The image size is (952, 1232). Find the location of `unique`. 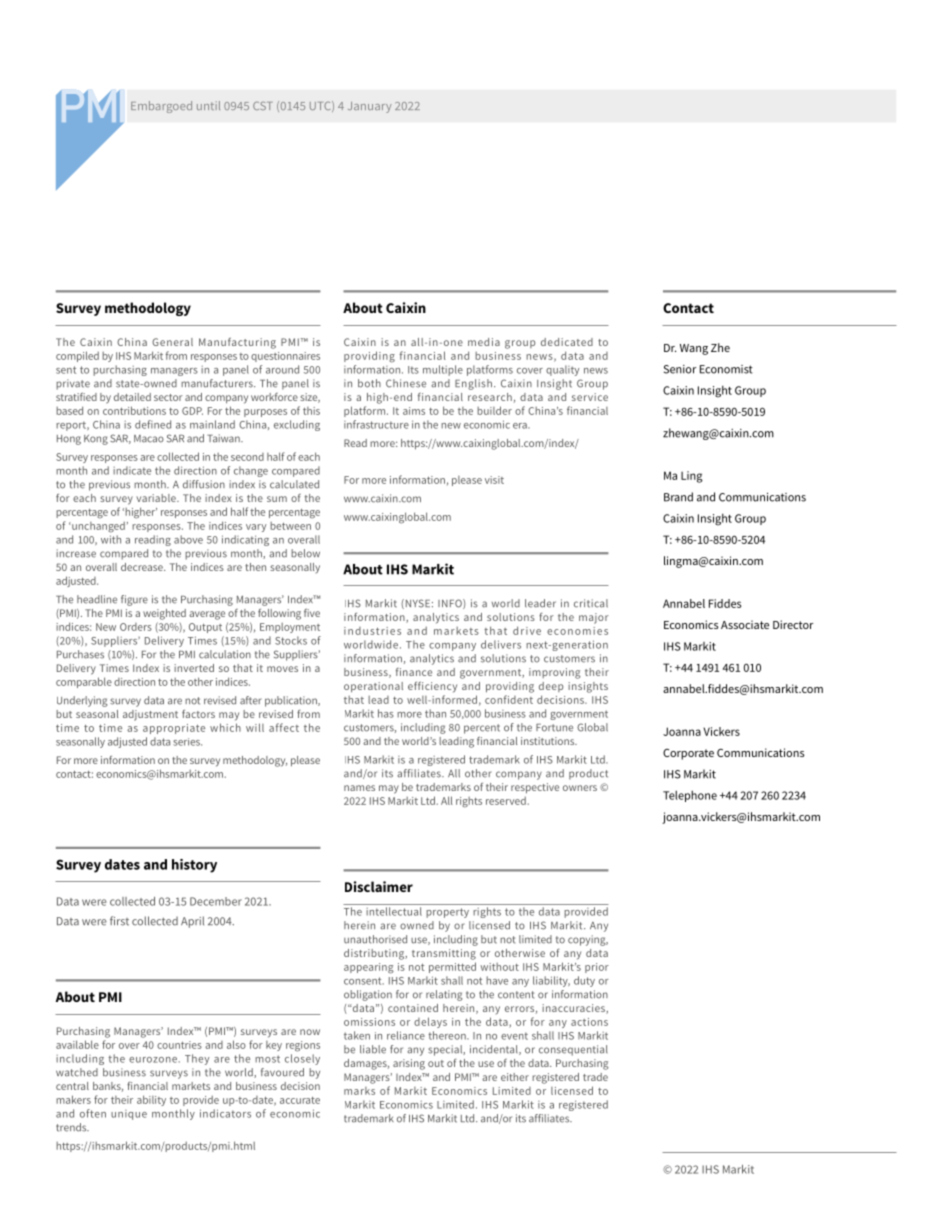

unique is located at coordinates (129, 1115).
